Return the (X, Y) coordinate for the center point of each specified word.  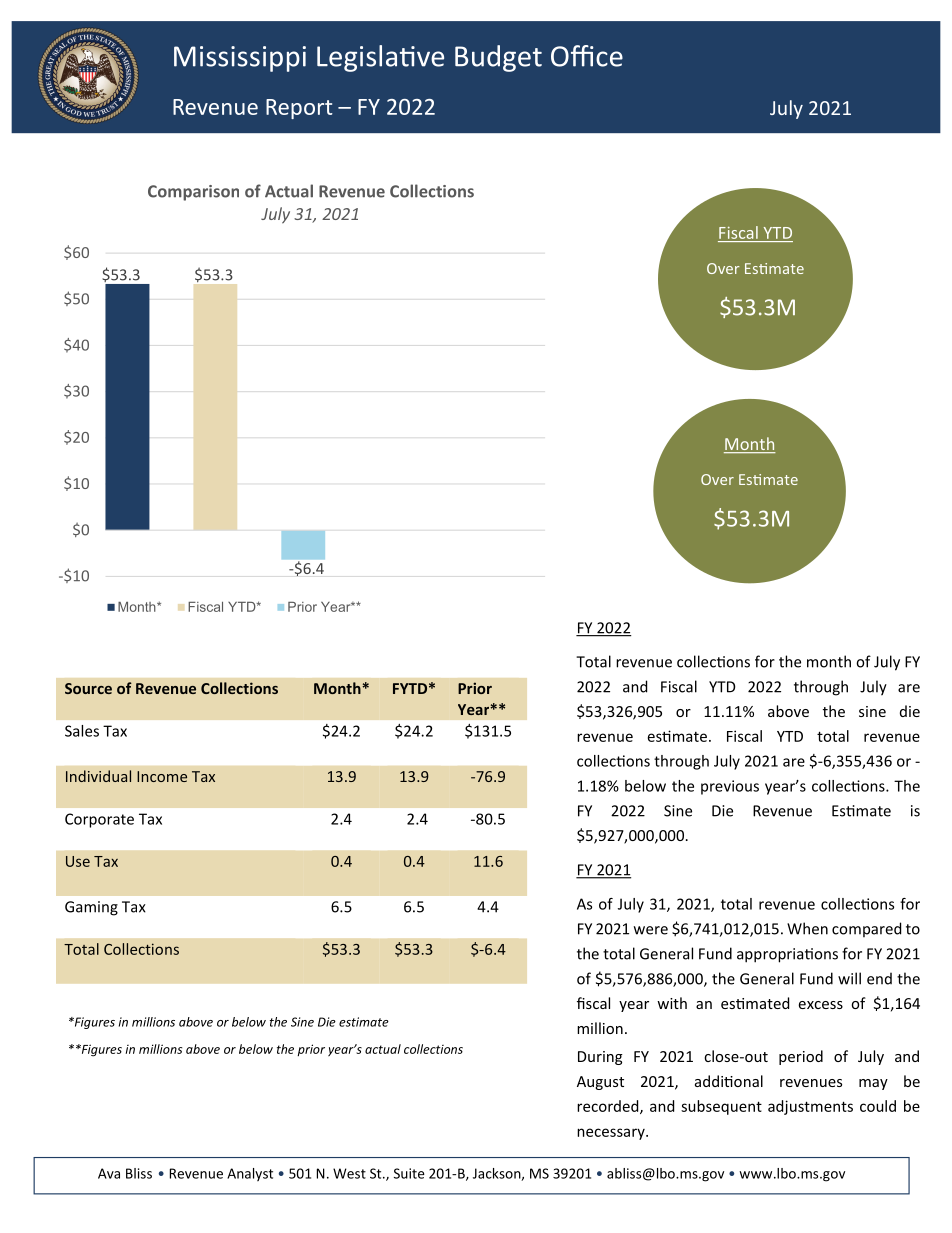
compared (866, 929)
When (807, 928)
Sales (82, 731)
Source (88, 688)
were (651, 930)
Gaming (91, 908)
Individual (98, 776)
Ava (109, 1173)
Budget (498, 58)
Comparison (193, 193)
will (849, 978)
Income (162, 776)
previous (730, 787)
